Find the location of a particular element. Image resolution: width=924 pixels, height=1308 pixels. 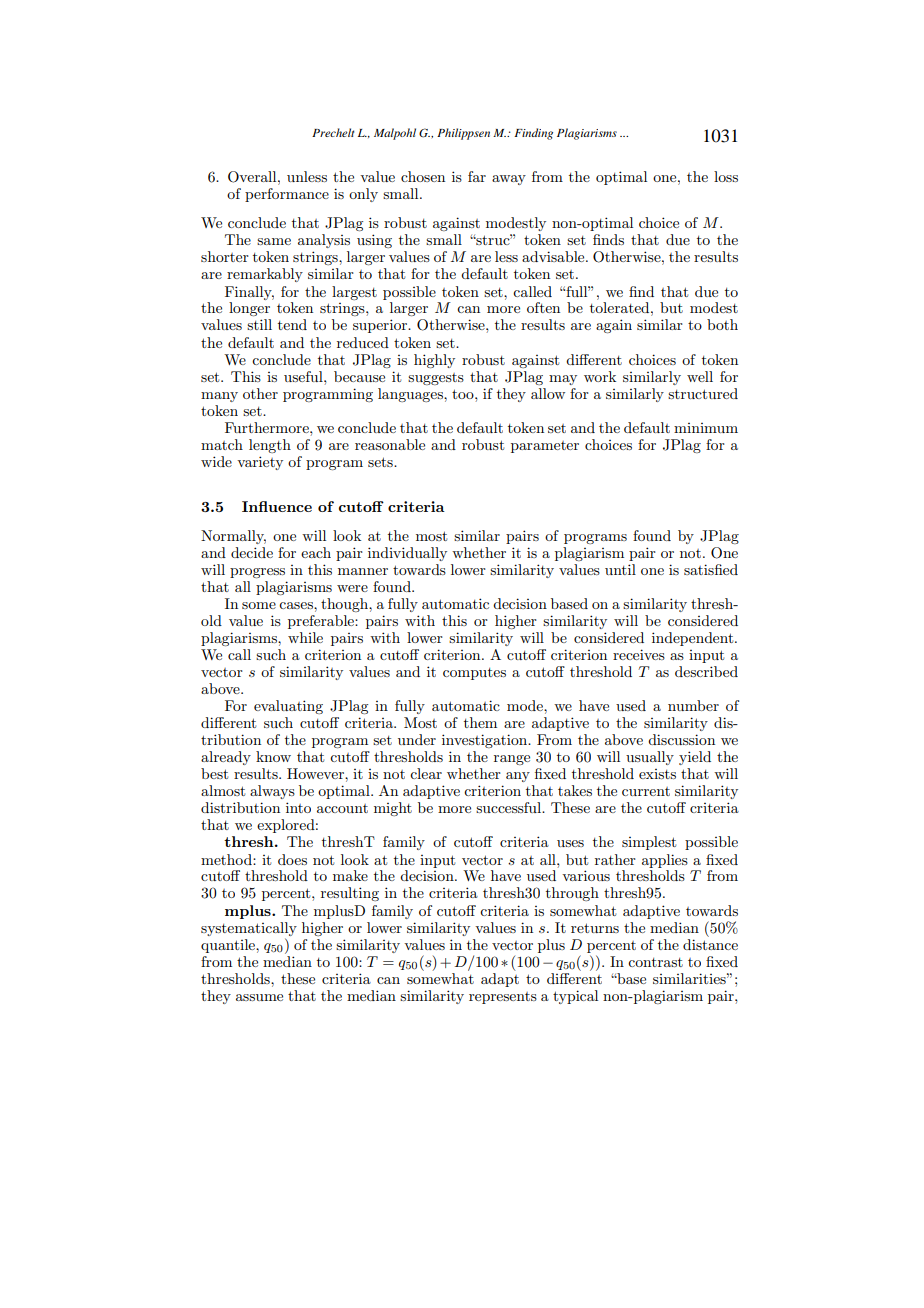

progress is located at coordinates (257, 573).
